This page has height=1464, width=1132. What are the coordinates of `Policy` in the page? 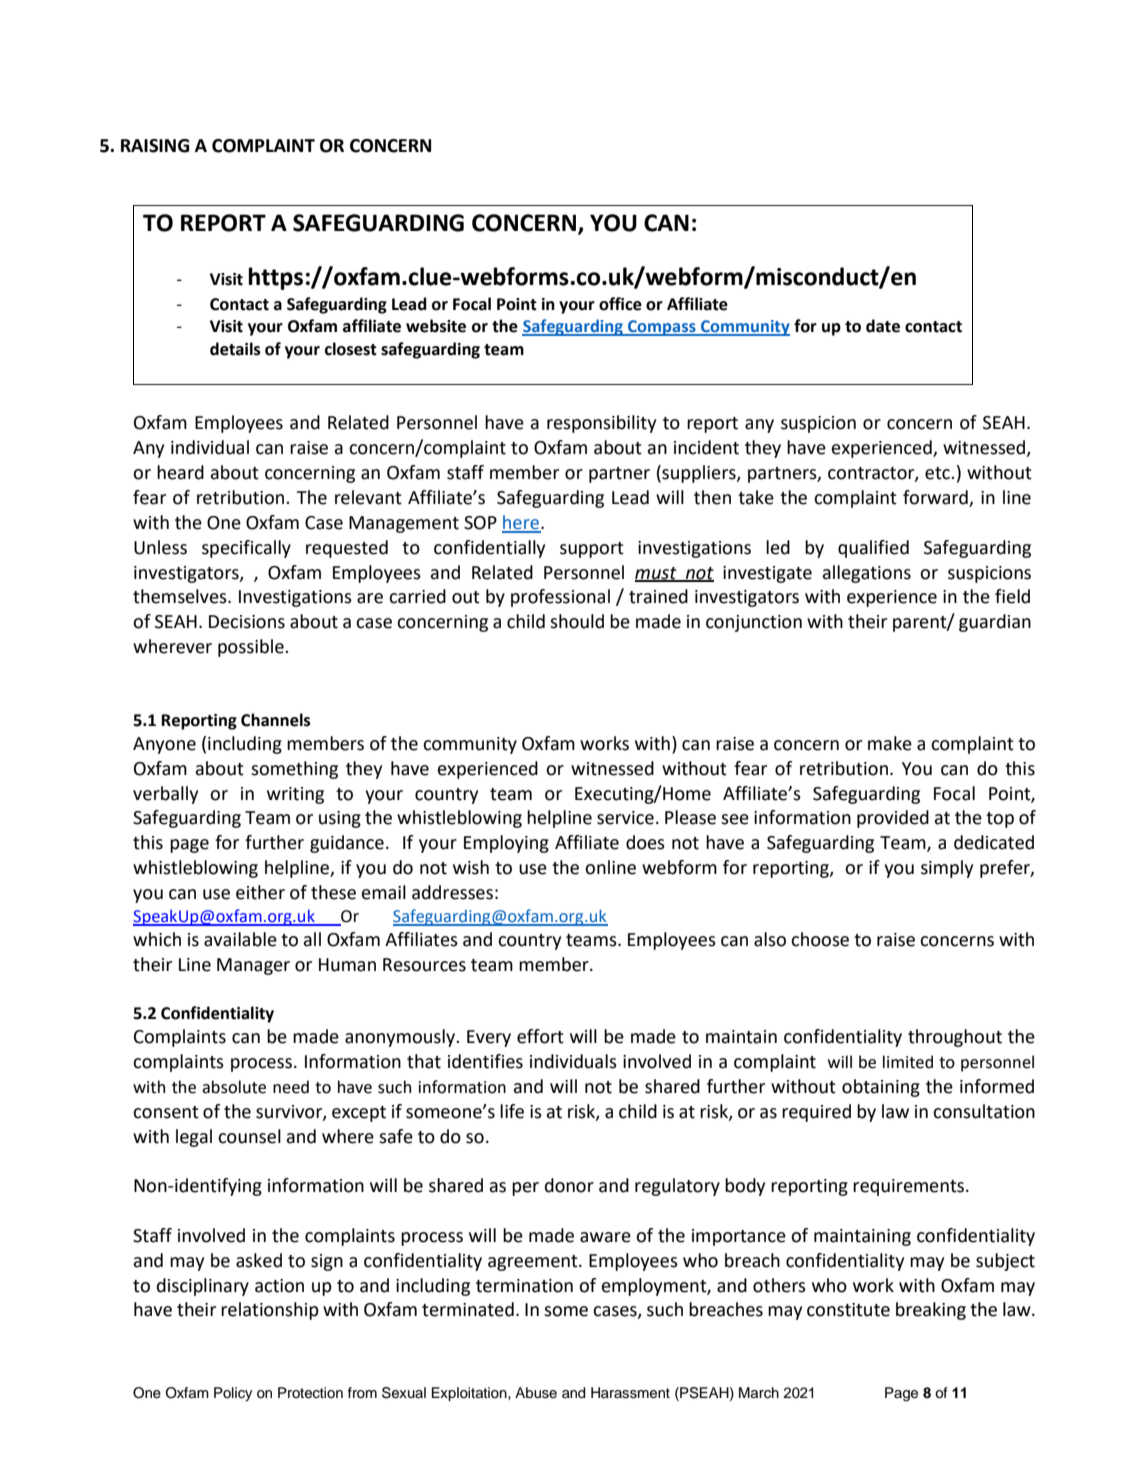 It's located at (233, 1394).
